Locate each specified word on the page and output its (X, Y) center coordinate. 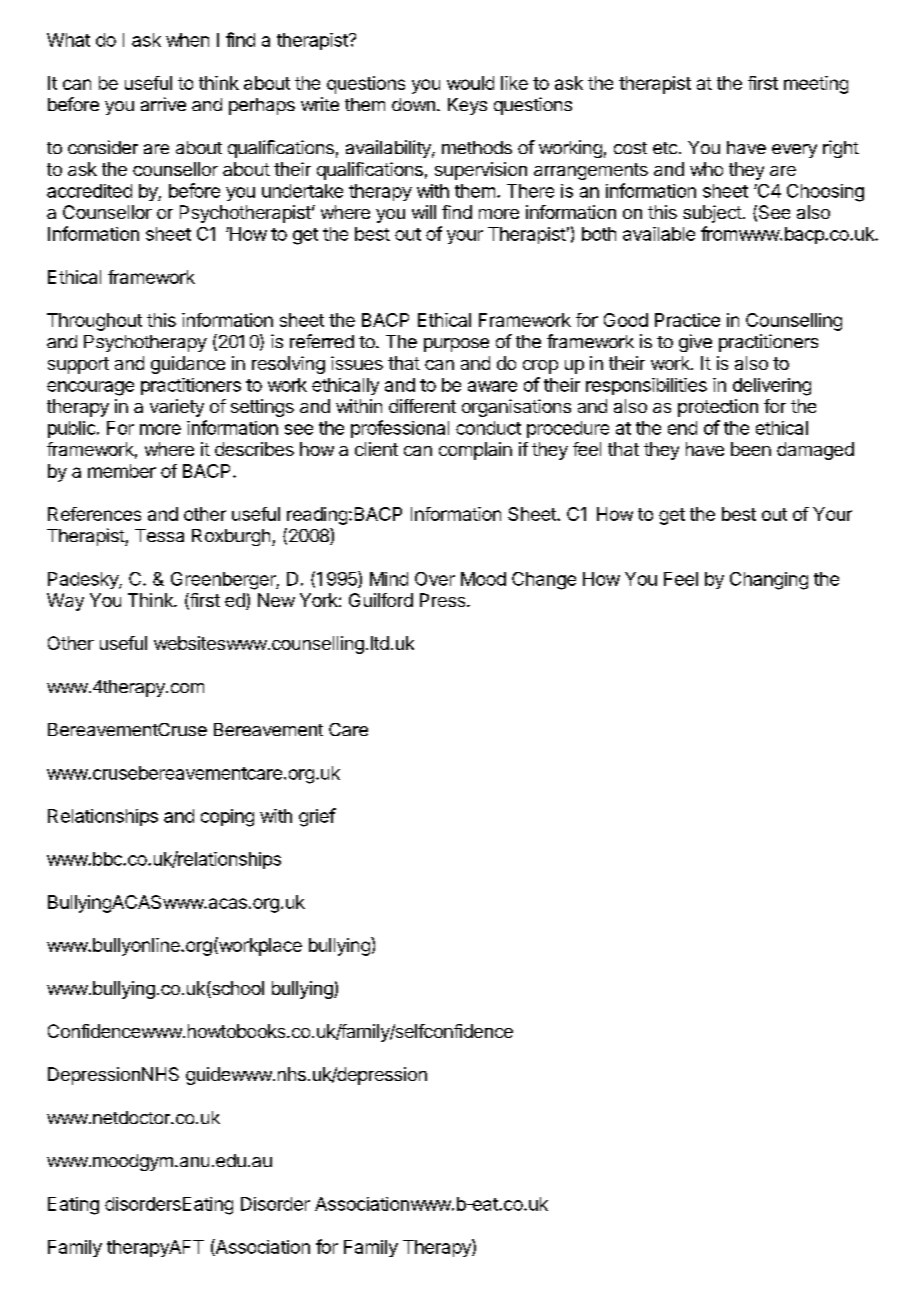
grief (317, 817)
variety (177, 408)
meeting (816, 85)
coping (227, 818)
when (187, 40)
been (751, 449)
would (470, 83)
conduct (488, 428)
